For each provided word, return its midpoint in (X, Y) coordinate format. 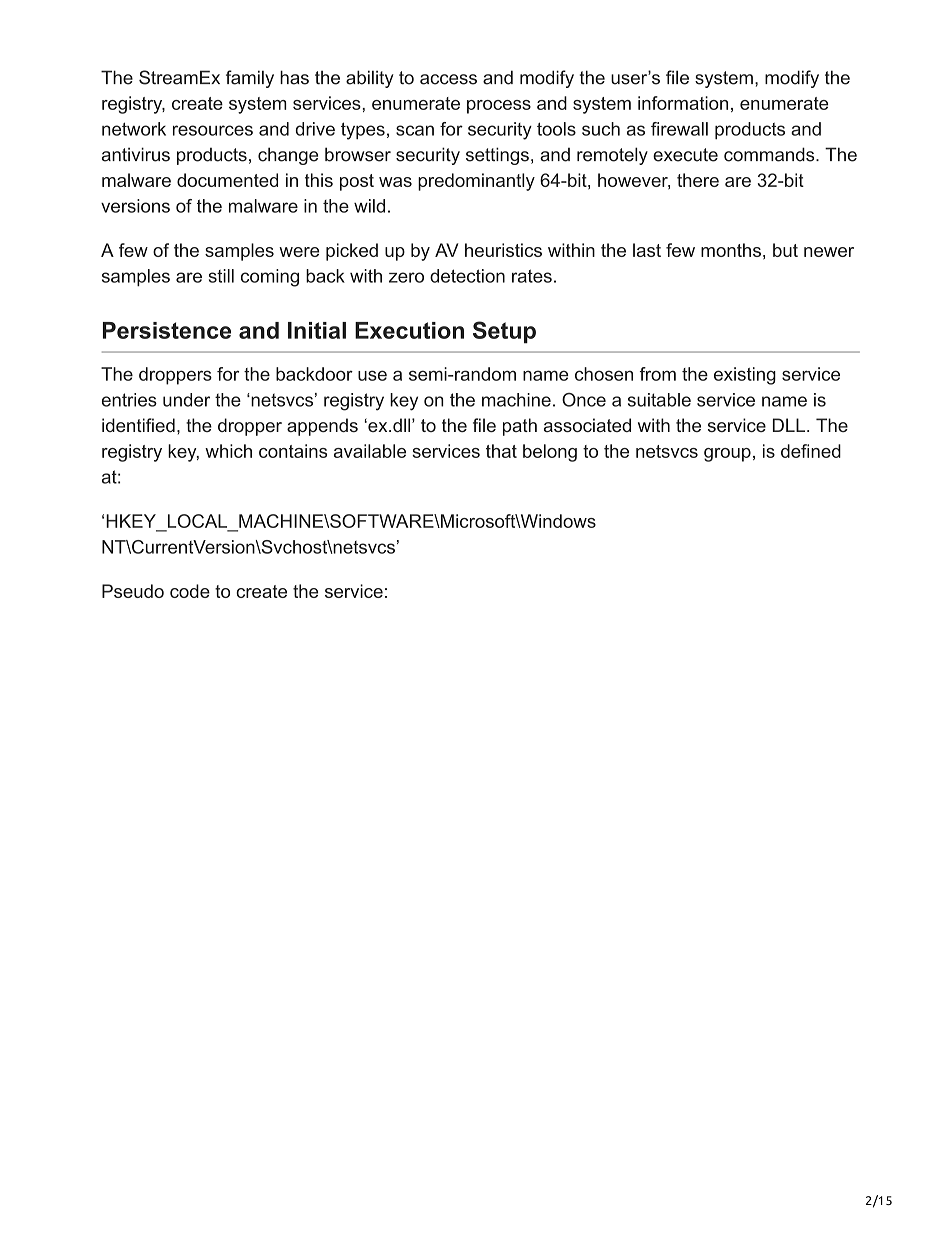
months (731, 250)
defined (811, 451)
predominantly (476, 182)
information (683, 103)
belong (550, 453)
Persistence (167, 330)
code (190, 591)
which (228, 451)
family (250, 79)
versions (135, 206)
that (501, 451)
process (499, 107)
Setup (504, 332)
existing (745, 376)
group (727, 455)
